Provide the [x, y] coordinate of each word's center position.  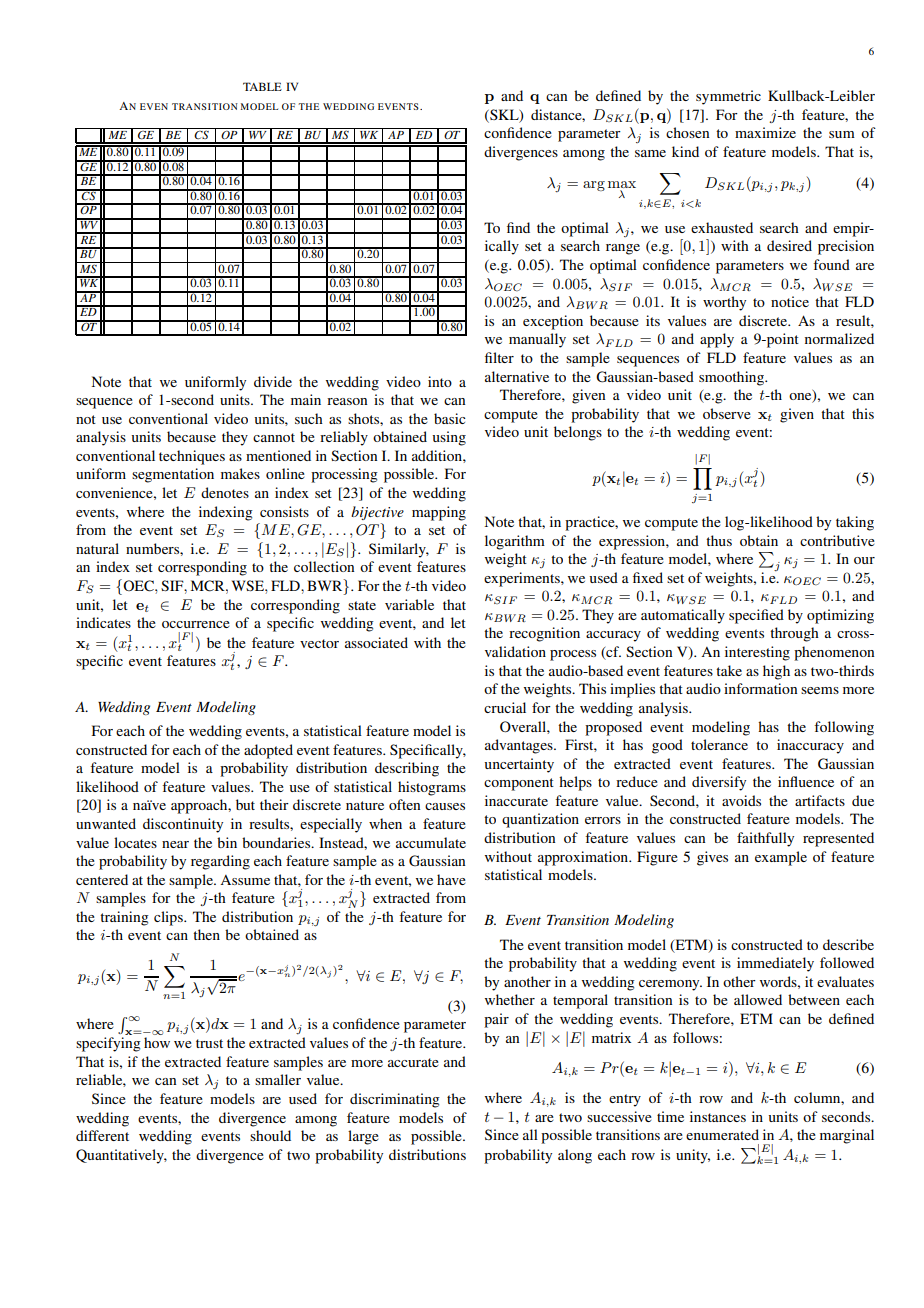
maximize [765, 132]
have [451, 879]
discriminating [395, 1100]
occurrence [196, 624]
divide [273, 381]
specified [756, 616]
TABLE [262, 86]
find [518, 227]
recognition [544, 634]
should [270, 1135]
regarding [220, 862]
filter [499, 357]
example [781, 858]
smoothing [733, 378]
